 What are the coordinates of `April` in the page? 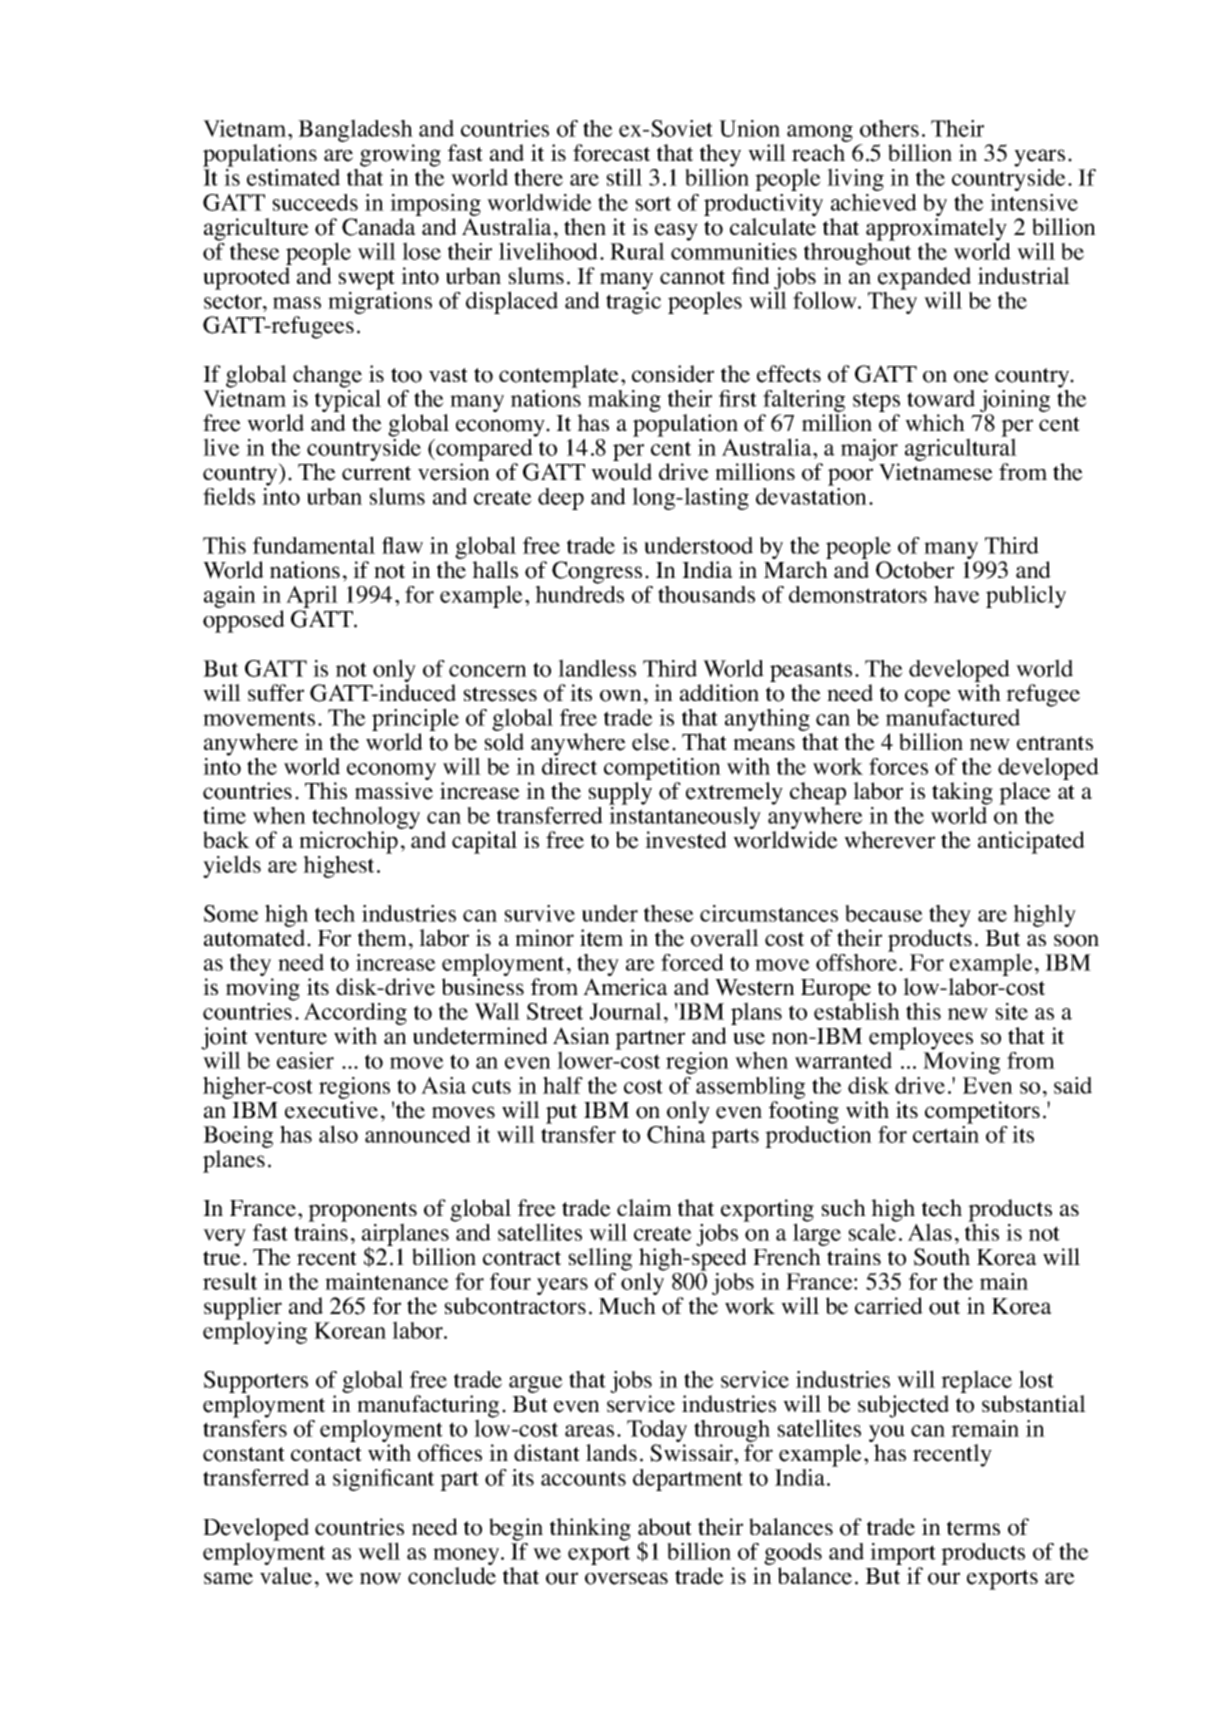 It's located at (312, 598).
